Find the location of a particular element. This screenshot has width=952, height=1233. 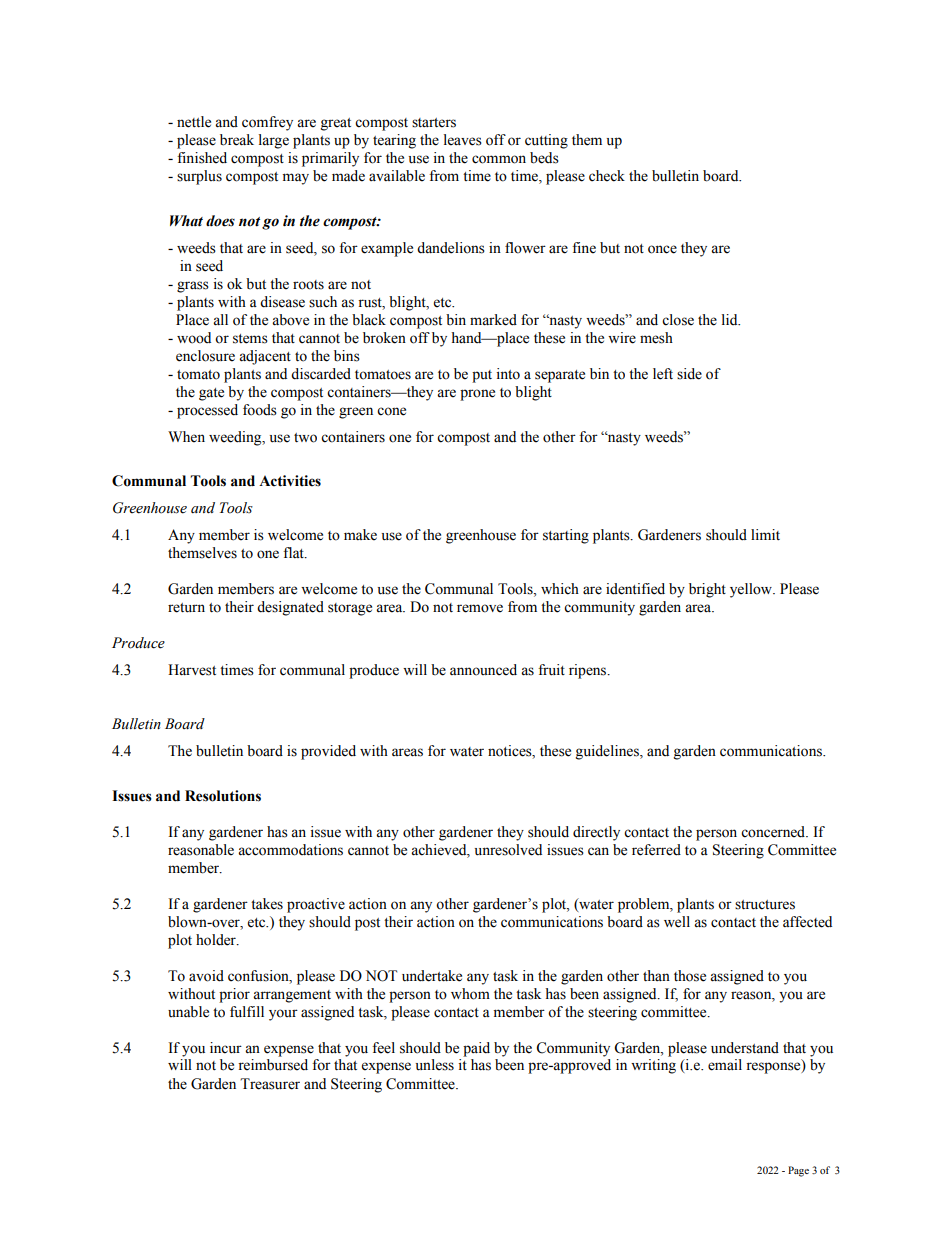

designated is located at coordinates (290, 608).
